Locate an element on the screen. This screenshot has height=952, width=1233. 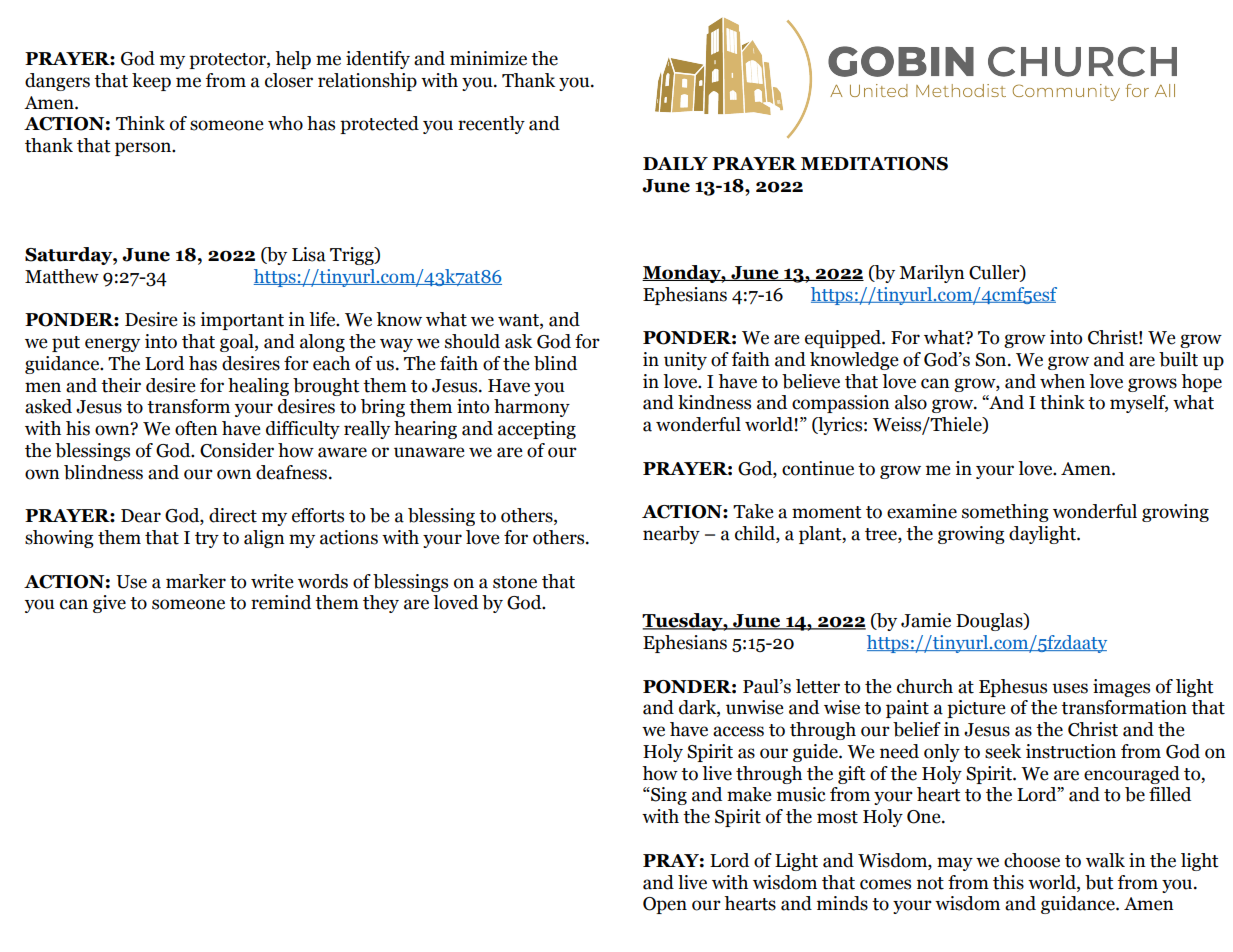
Open is located at coordinates (665, 905).
